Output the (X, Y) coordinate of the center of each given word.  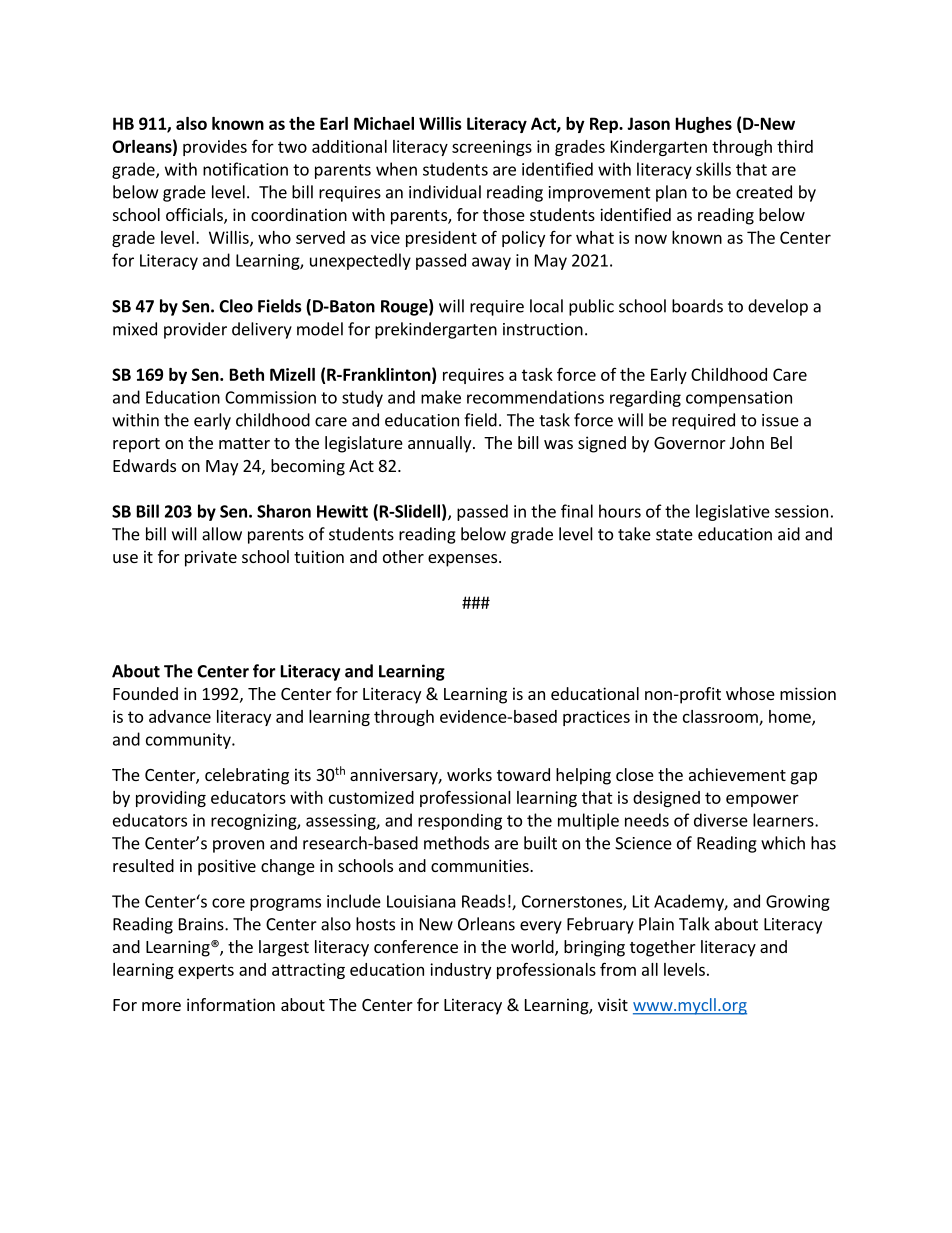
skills (713, 169)
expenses (462, 560)
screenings (492, 148)
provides (215, 148)
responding (460, 821)
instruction (543, 329)
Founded (145, 693)
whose (750, 693)
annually (441, 444)
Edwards (144, 465)
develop (778, 307)
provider (195, 330)
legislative (733, 512)
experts (206, 971)
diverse (721, 820)
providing (171, 799)
